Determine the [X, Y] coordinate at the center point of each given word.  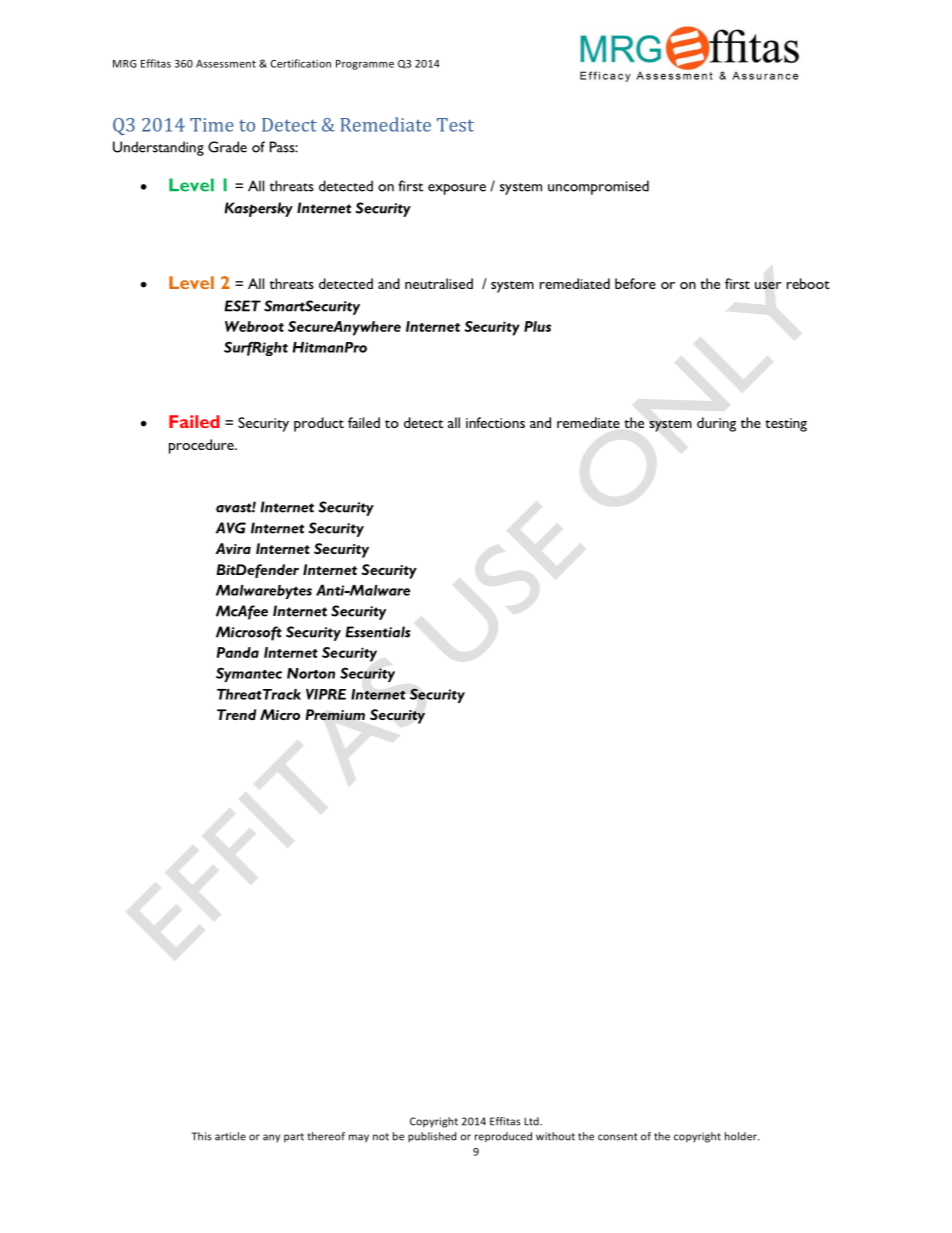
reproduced [503, 1137]
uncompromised [598, 187]
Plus [537, 326]
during [716, 424]
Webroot [254, 326]
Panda [238, 652]
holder [742, 1136]
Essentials [378, 632]
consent [618, 1137]
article [230, 1136]
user [768, 285]
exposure [457, 189]
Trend [236, 714]
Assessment [226, 64]
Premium [335, 714]
